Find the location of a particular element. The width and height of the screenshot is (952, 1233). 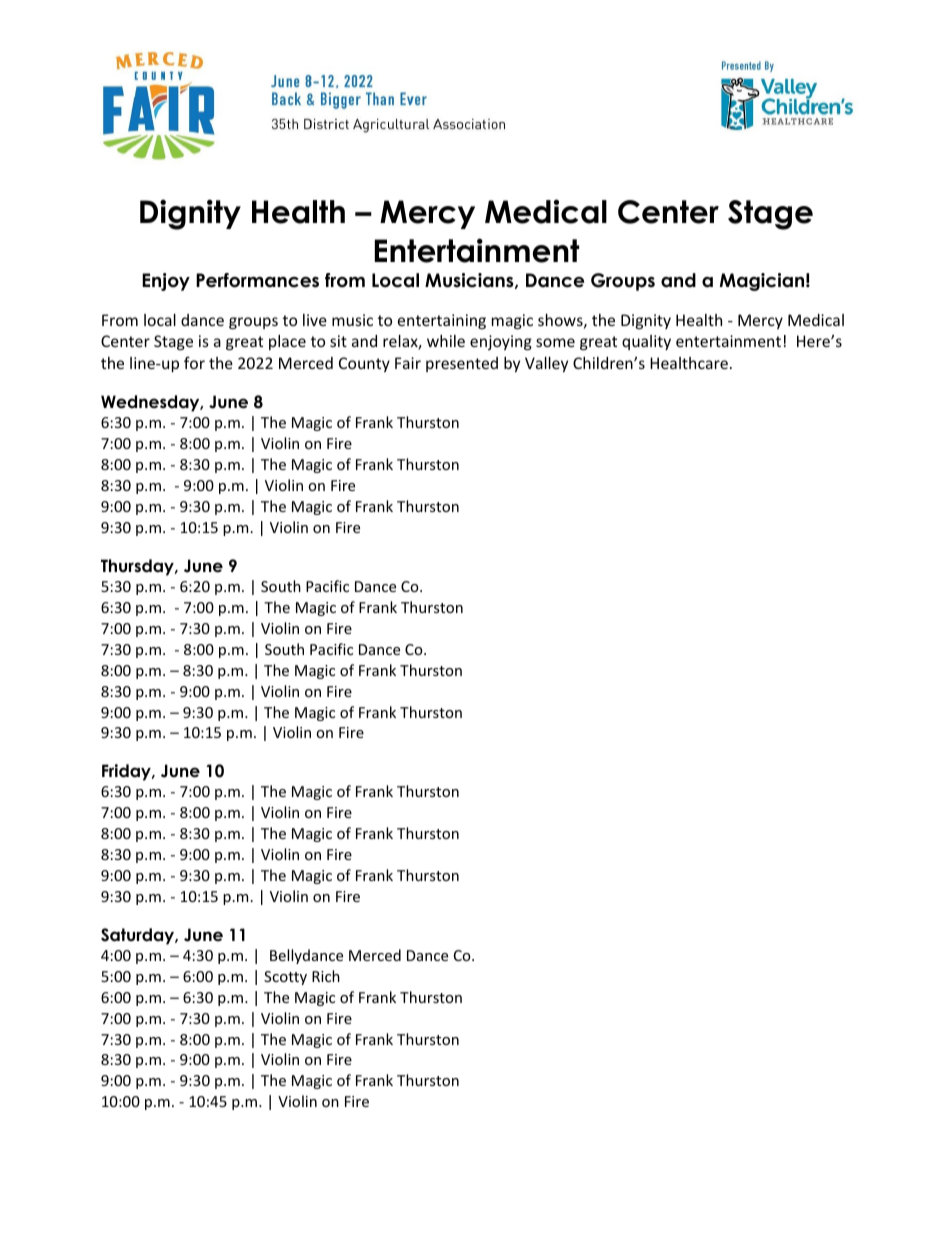

Scotty is located at coordinates (285, 978).
